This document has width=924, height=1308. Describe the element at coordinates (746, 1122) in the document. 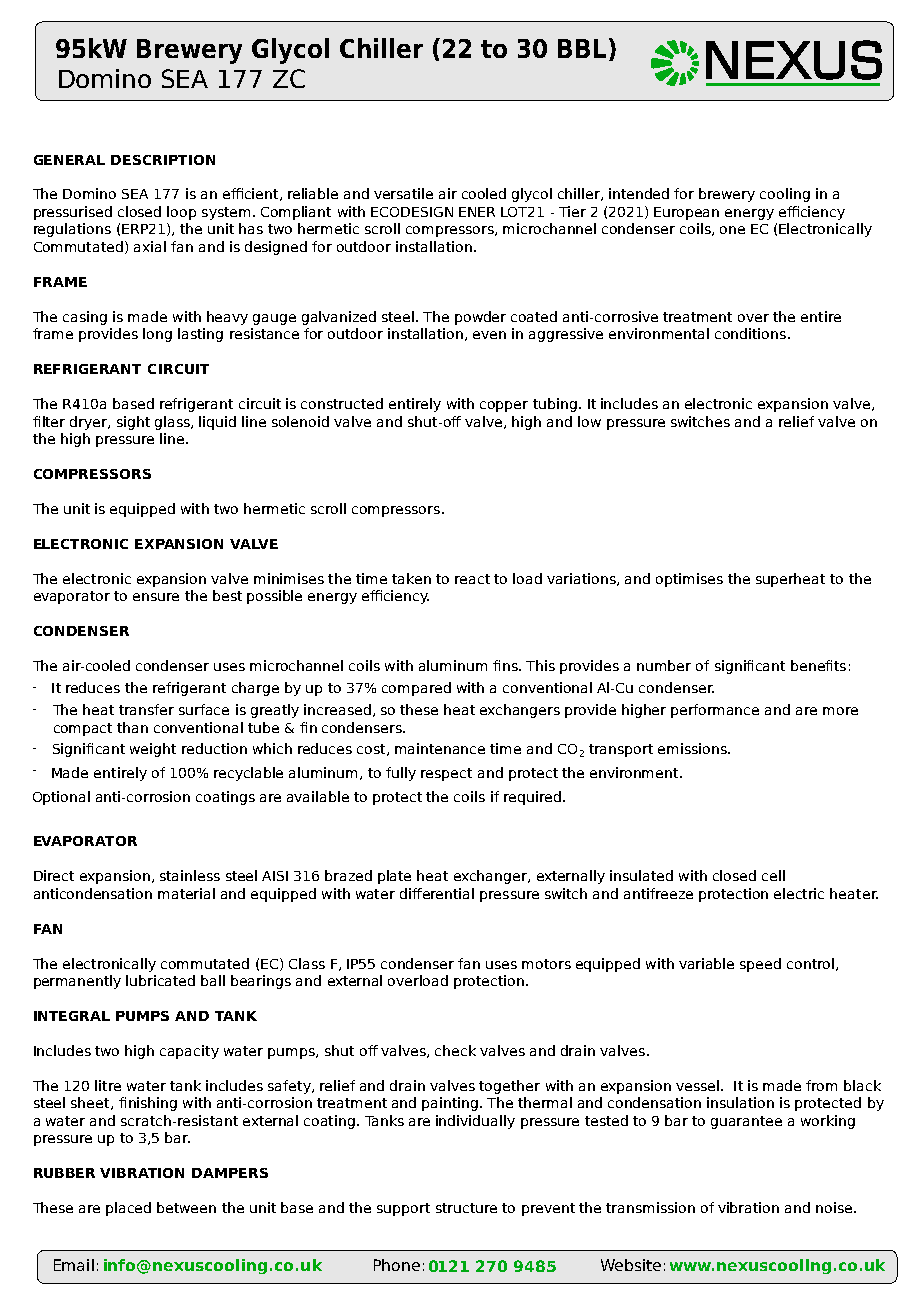

I see `guarantee` at that location.
